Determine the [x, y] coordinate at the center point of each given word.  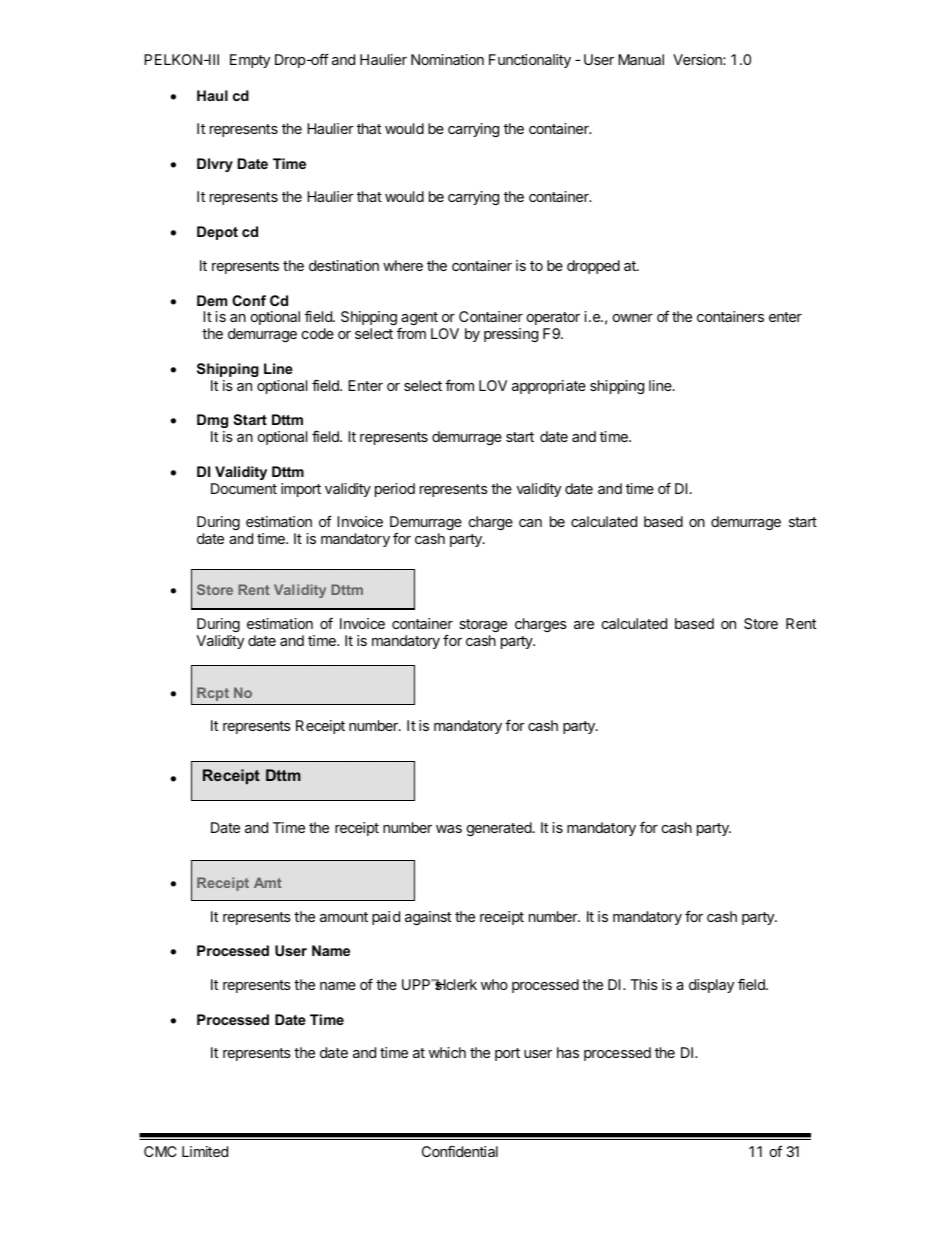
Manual [641, 59]
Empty [250, 61]
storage [483, 625]
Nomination [447, 59]
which [447, 1052]
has [568, 1052]
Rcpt [213, 694]
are [584, 625]
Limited [205, 1151]
